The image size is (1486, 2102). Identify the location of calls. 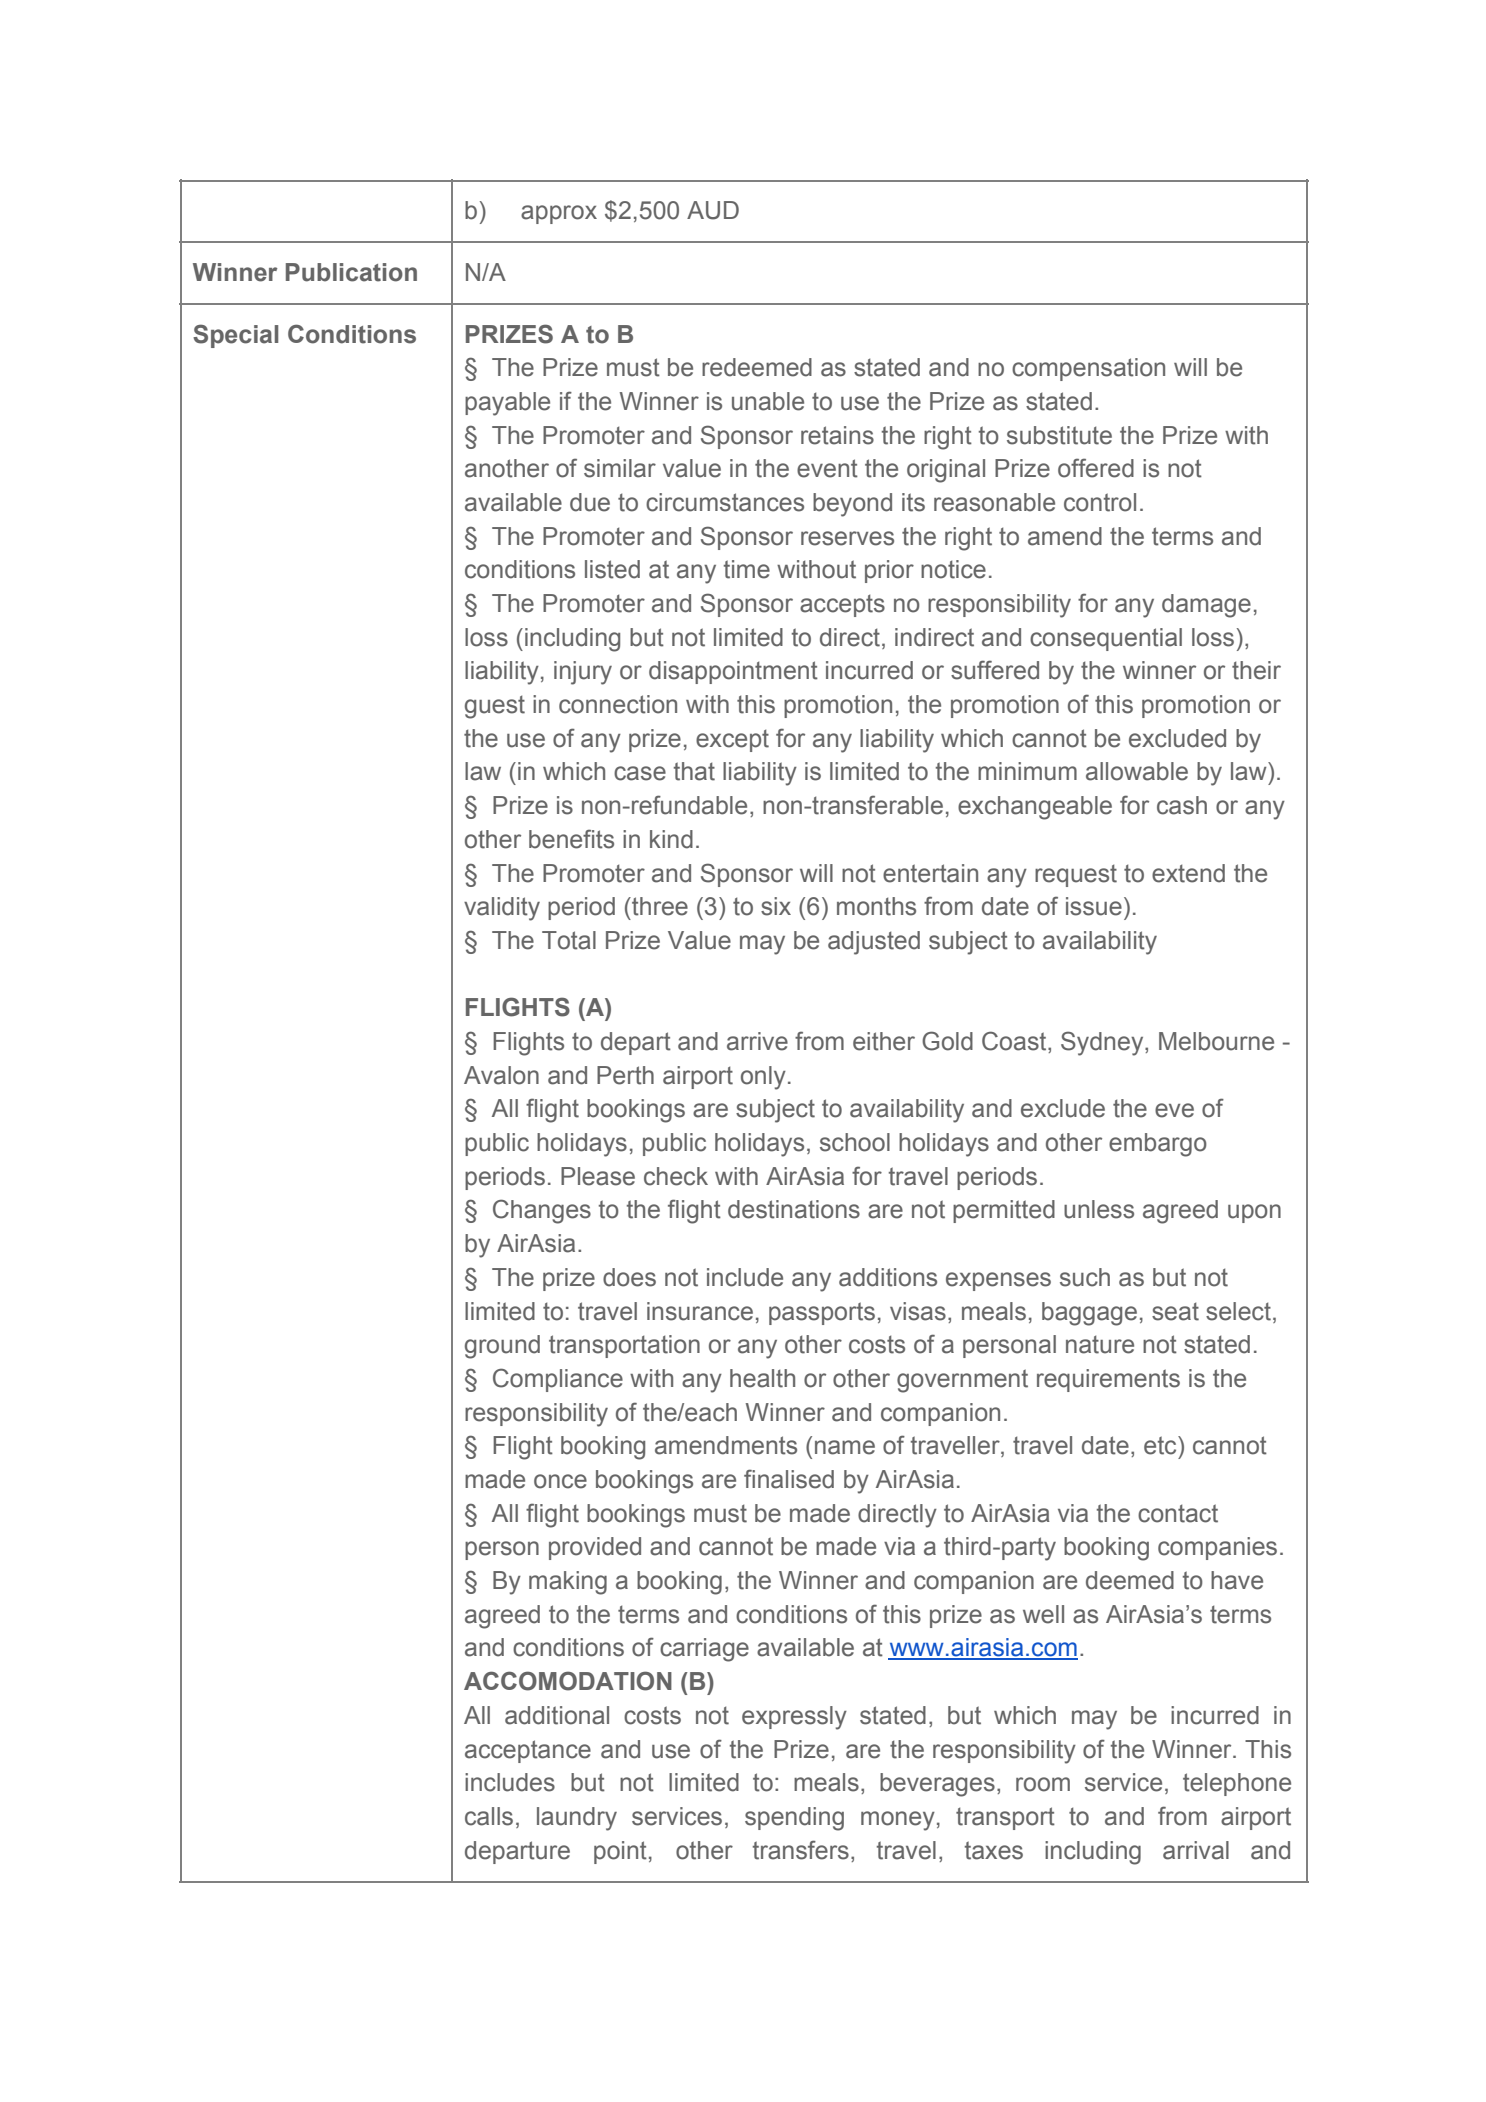
(489, 1816).
